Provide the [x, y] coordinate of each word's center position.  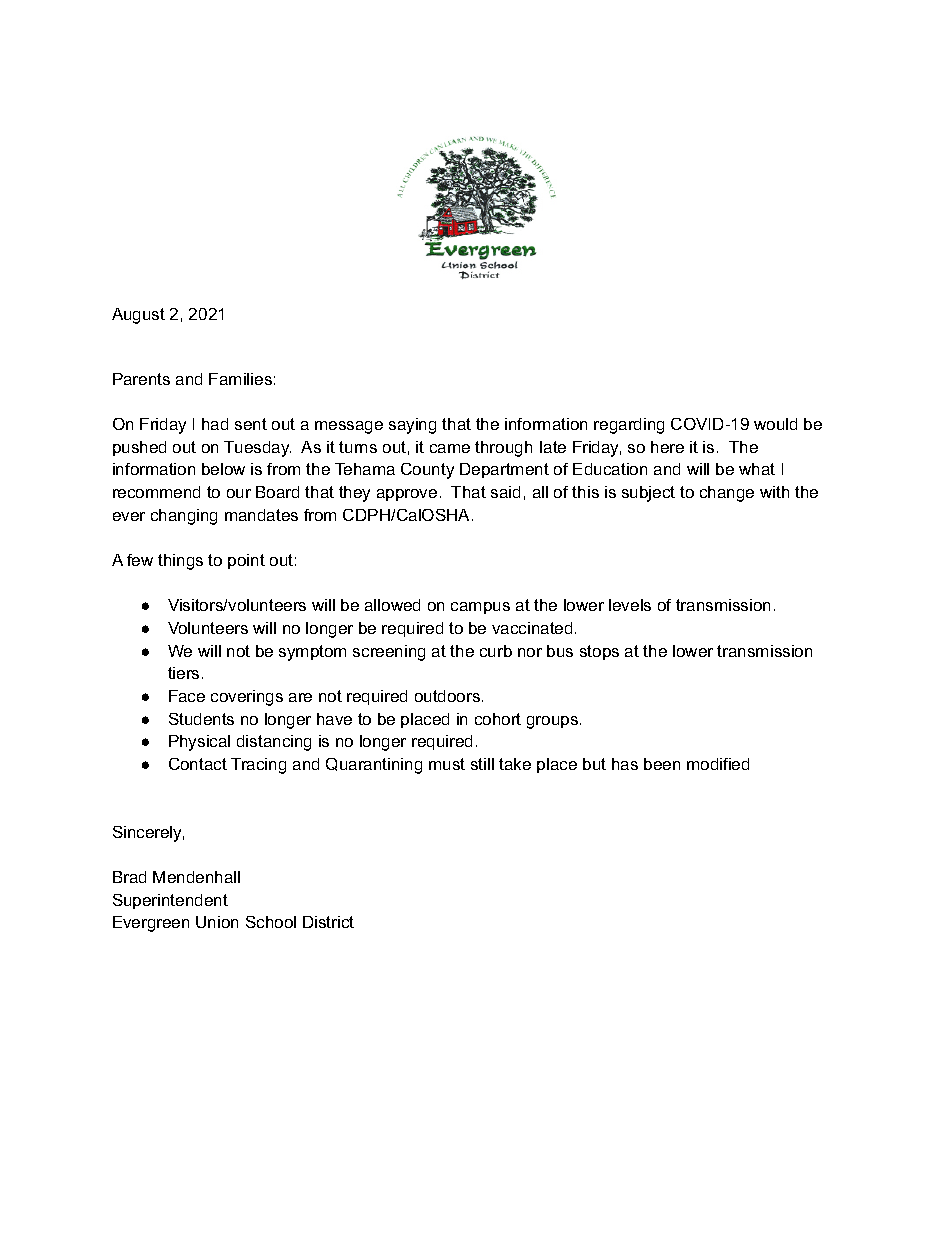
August [138, 316]
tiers [183, 673]
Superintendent [170, 901]
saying [412, 426]
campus [480, 608]
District [328, 922]
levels [630, 605]
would [775, 424]
